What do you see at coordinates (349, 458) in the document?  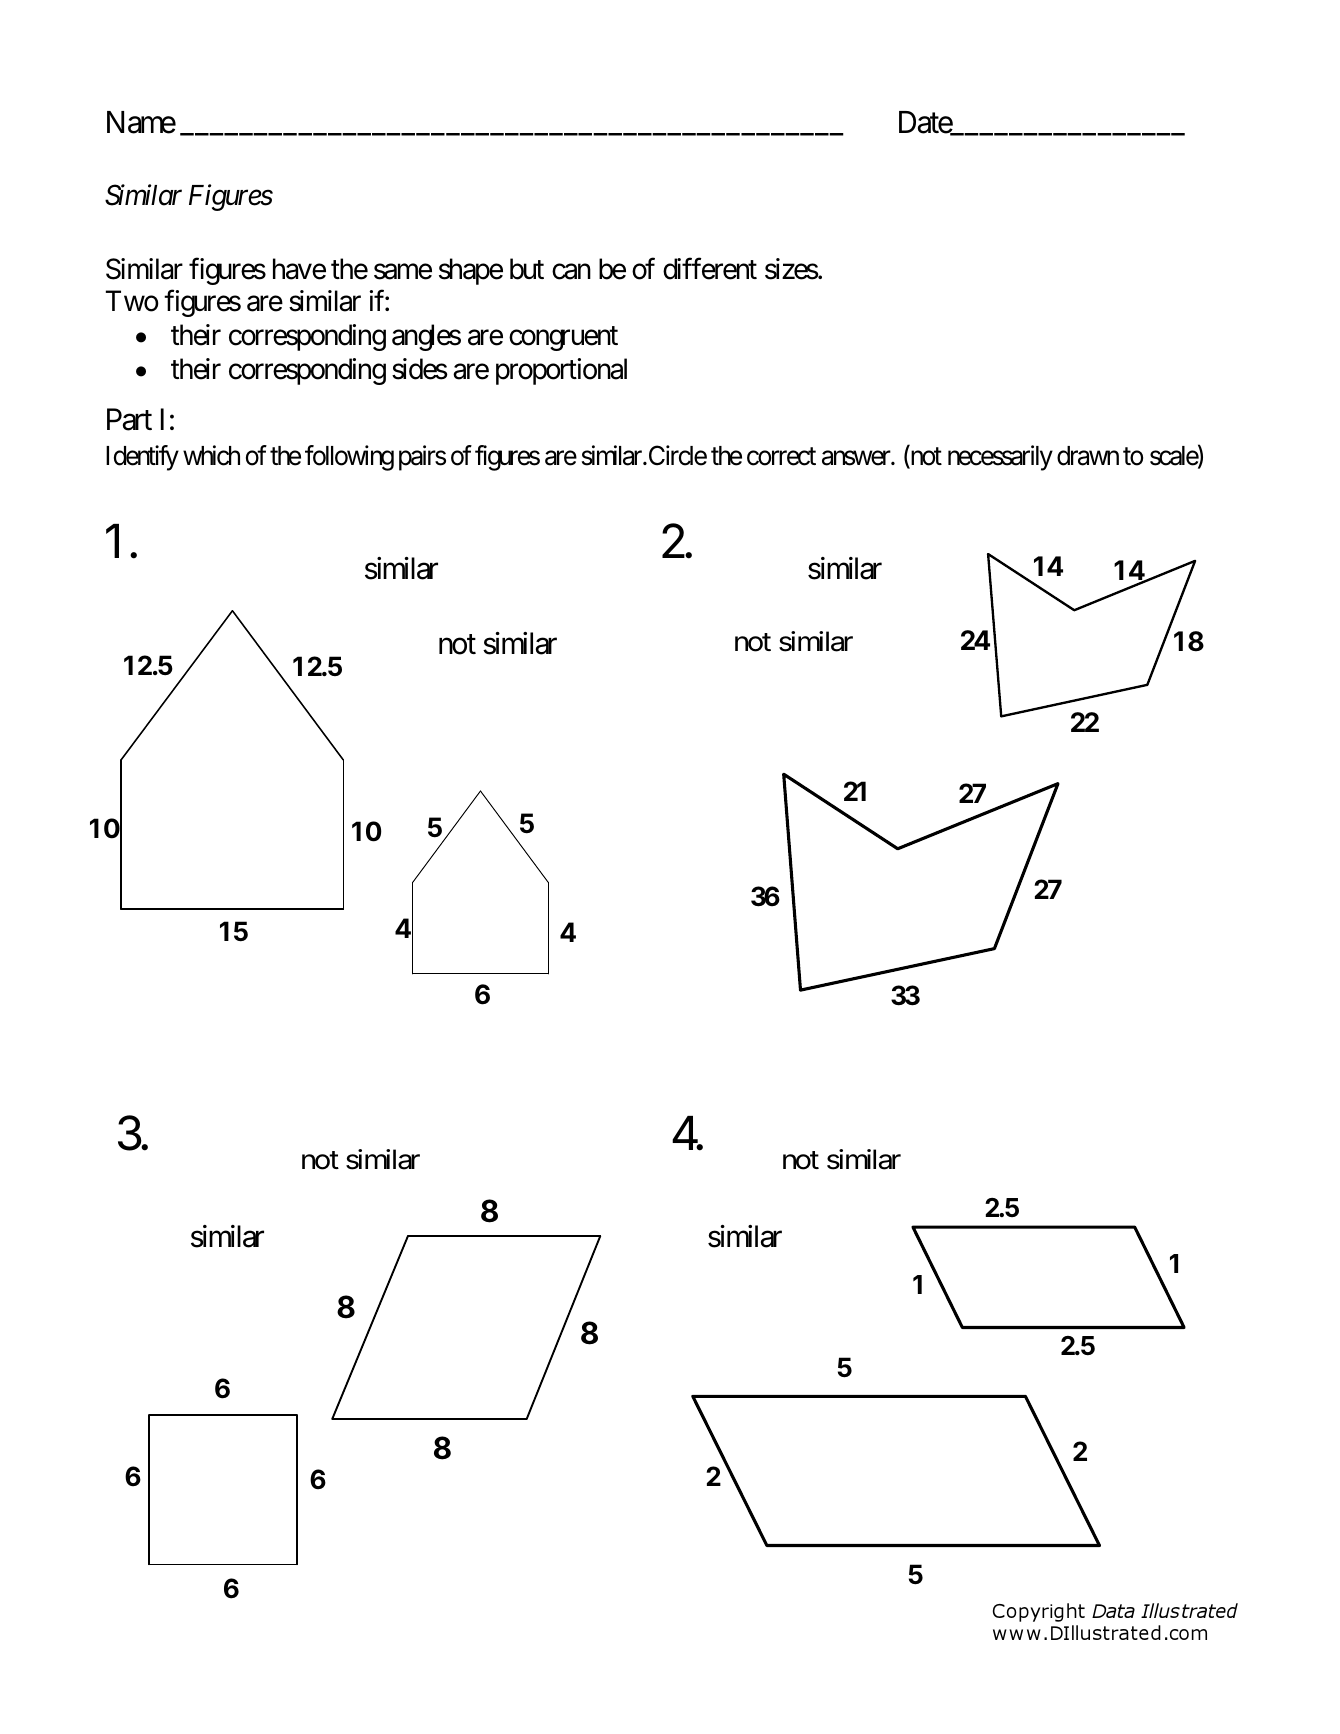 I see `following` at bounding box center [349, 458].
